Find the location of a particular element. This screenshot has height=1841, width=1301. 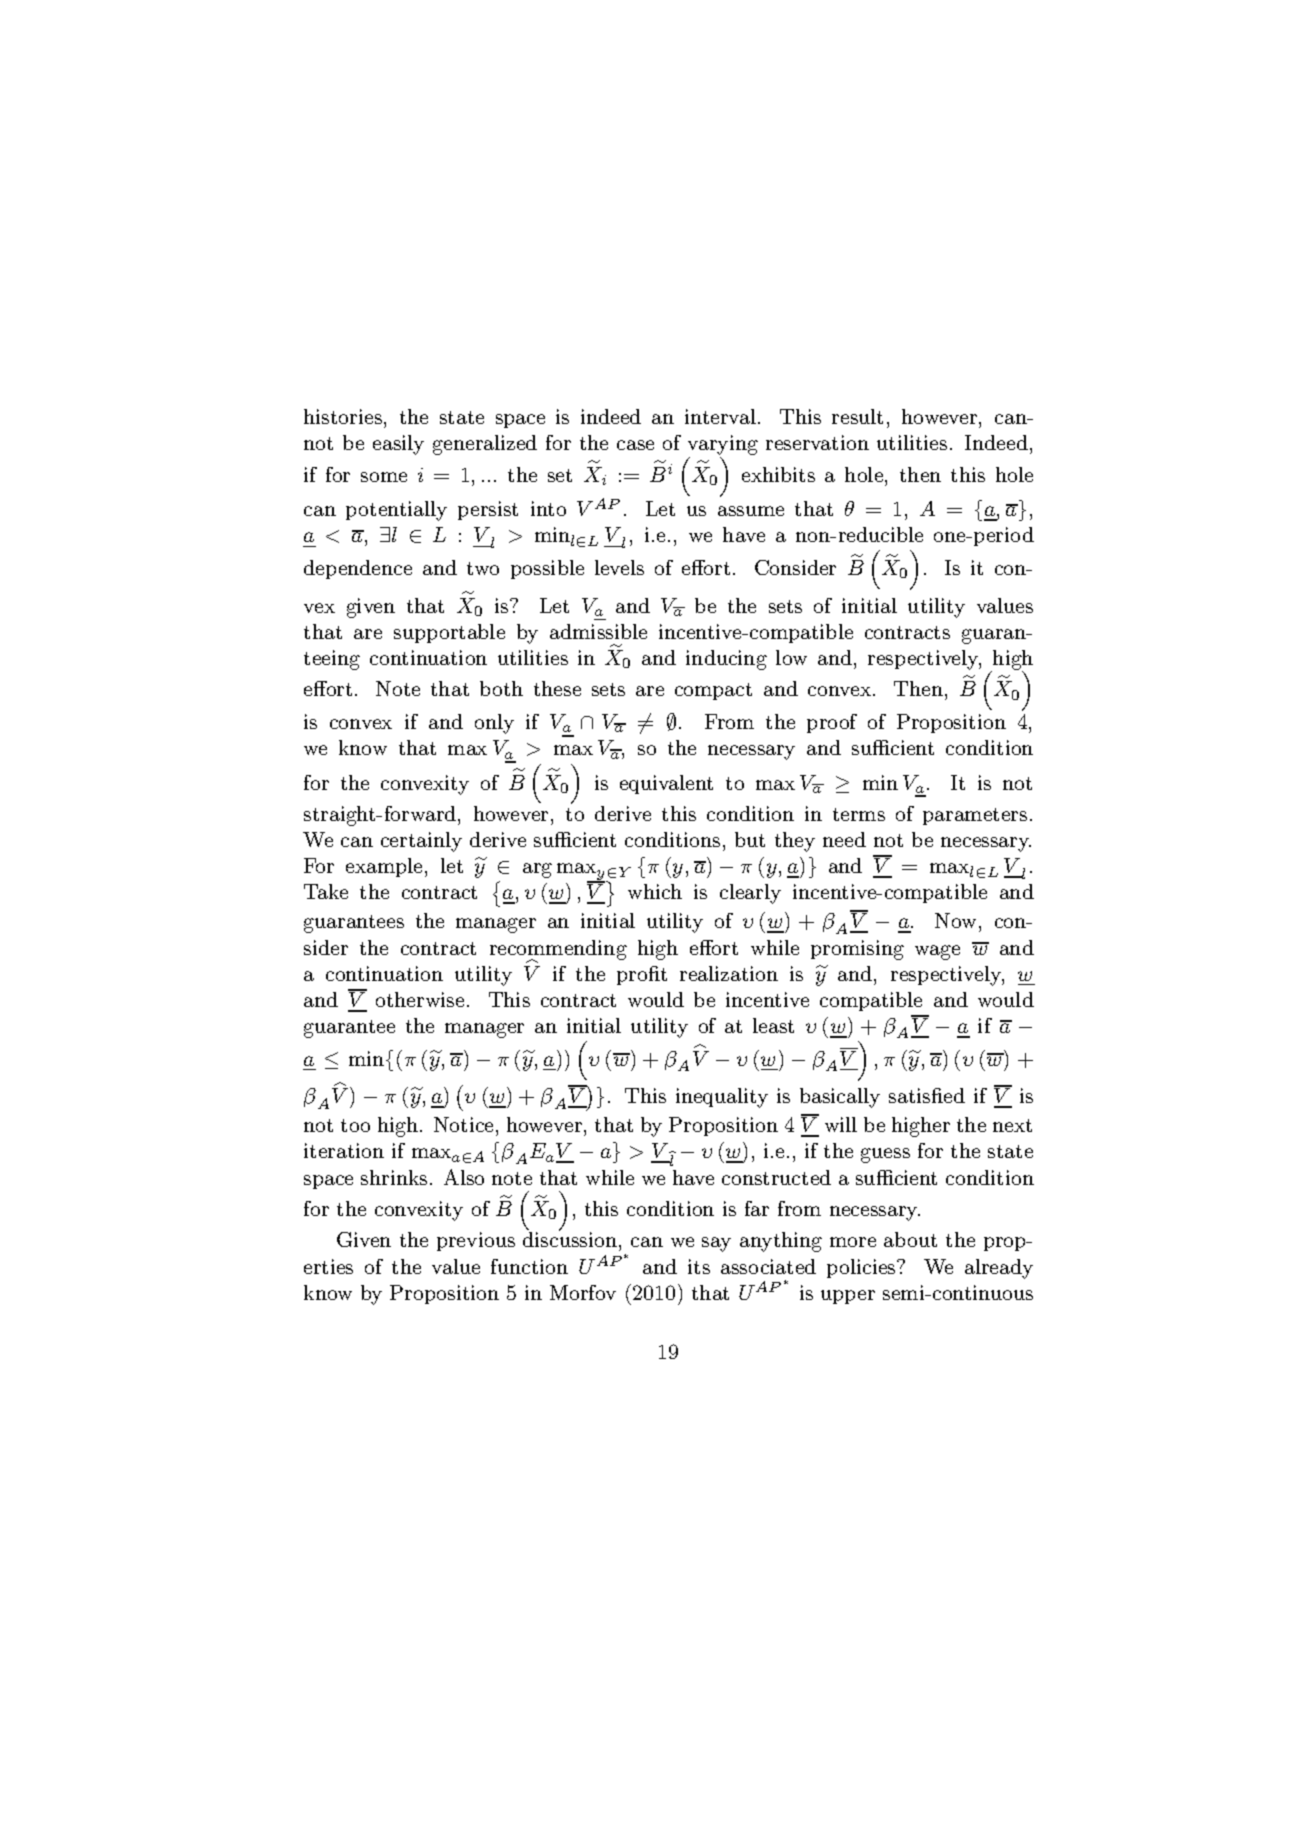

result is located at coordinates (857, 416).
